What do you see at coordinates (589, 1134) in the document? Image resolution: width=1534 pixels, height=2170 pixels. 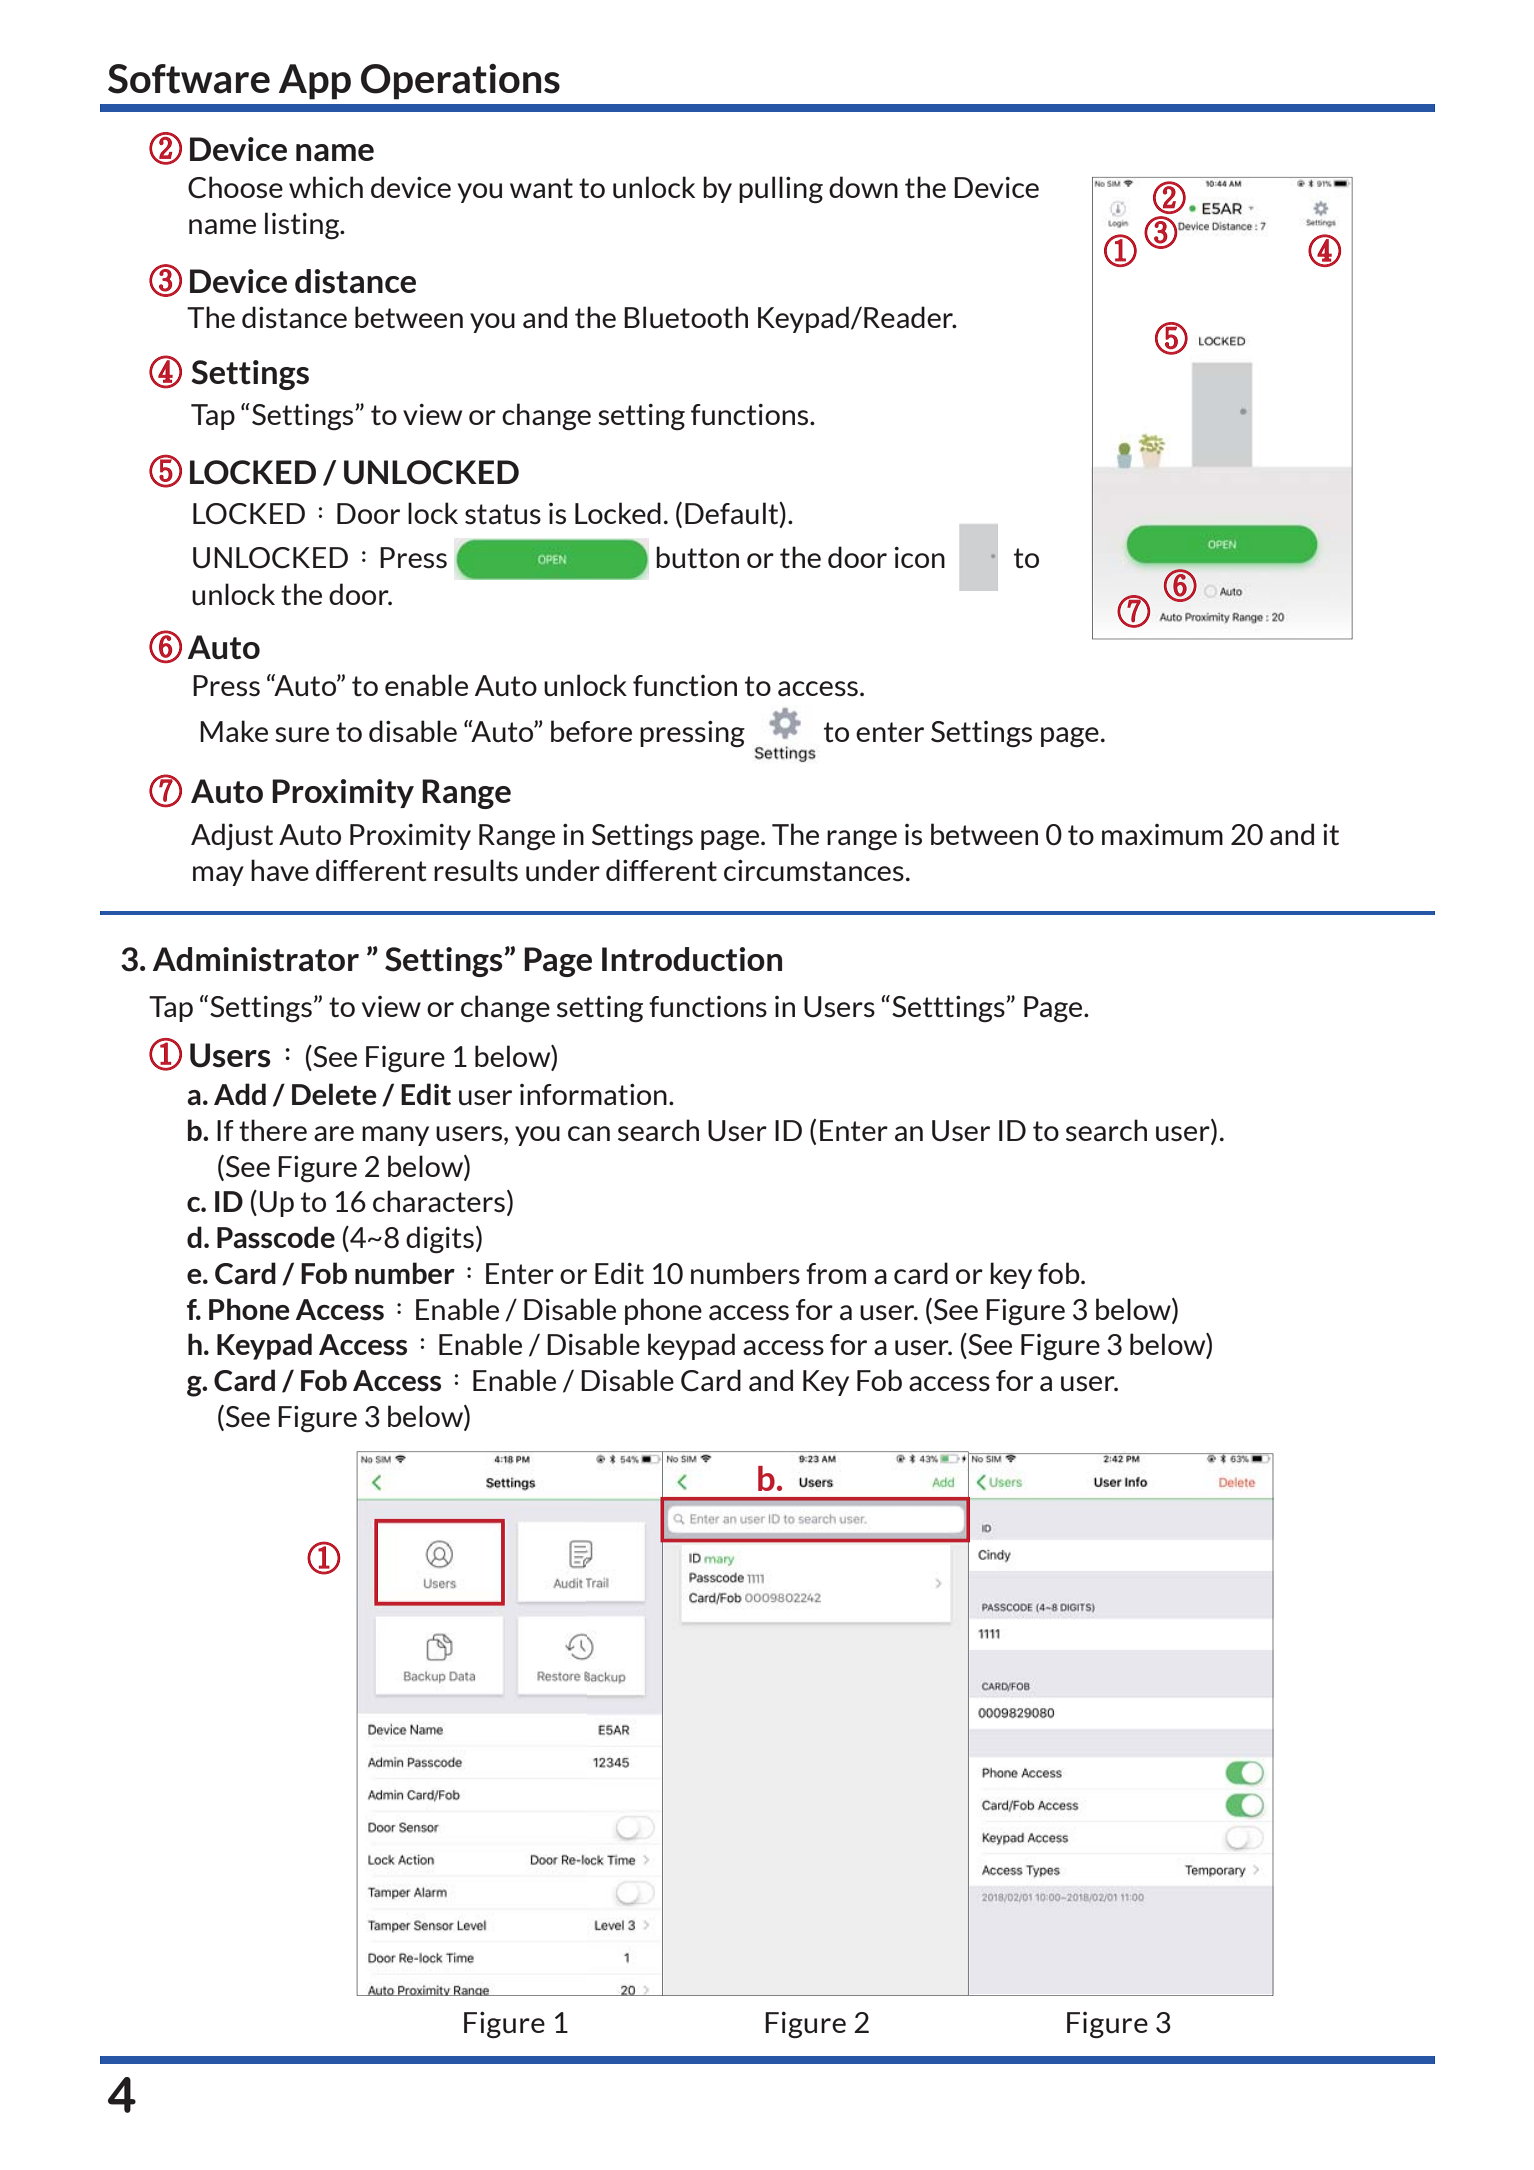 I see `can` at bounding box center [589, 1134].
